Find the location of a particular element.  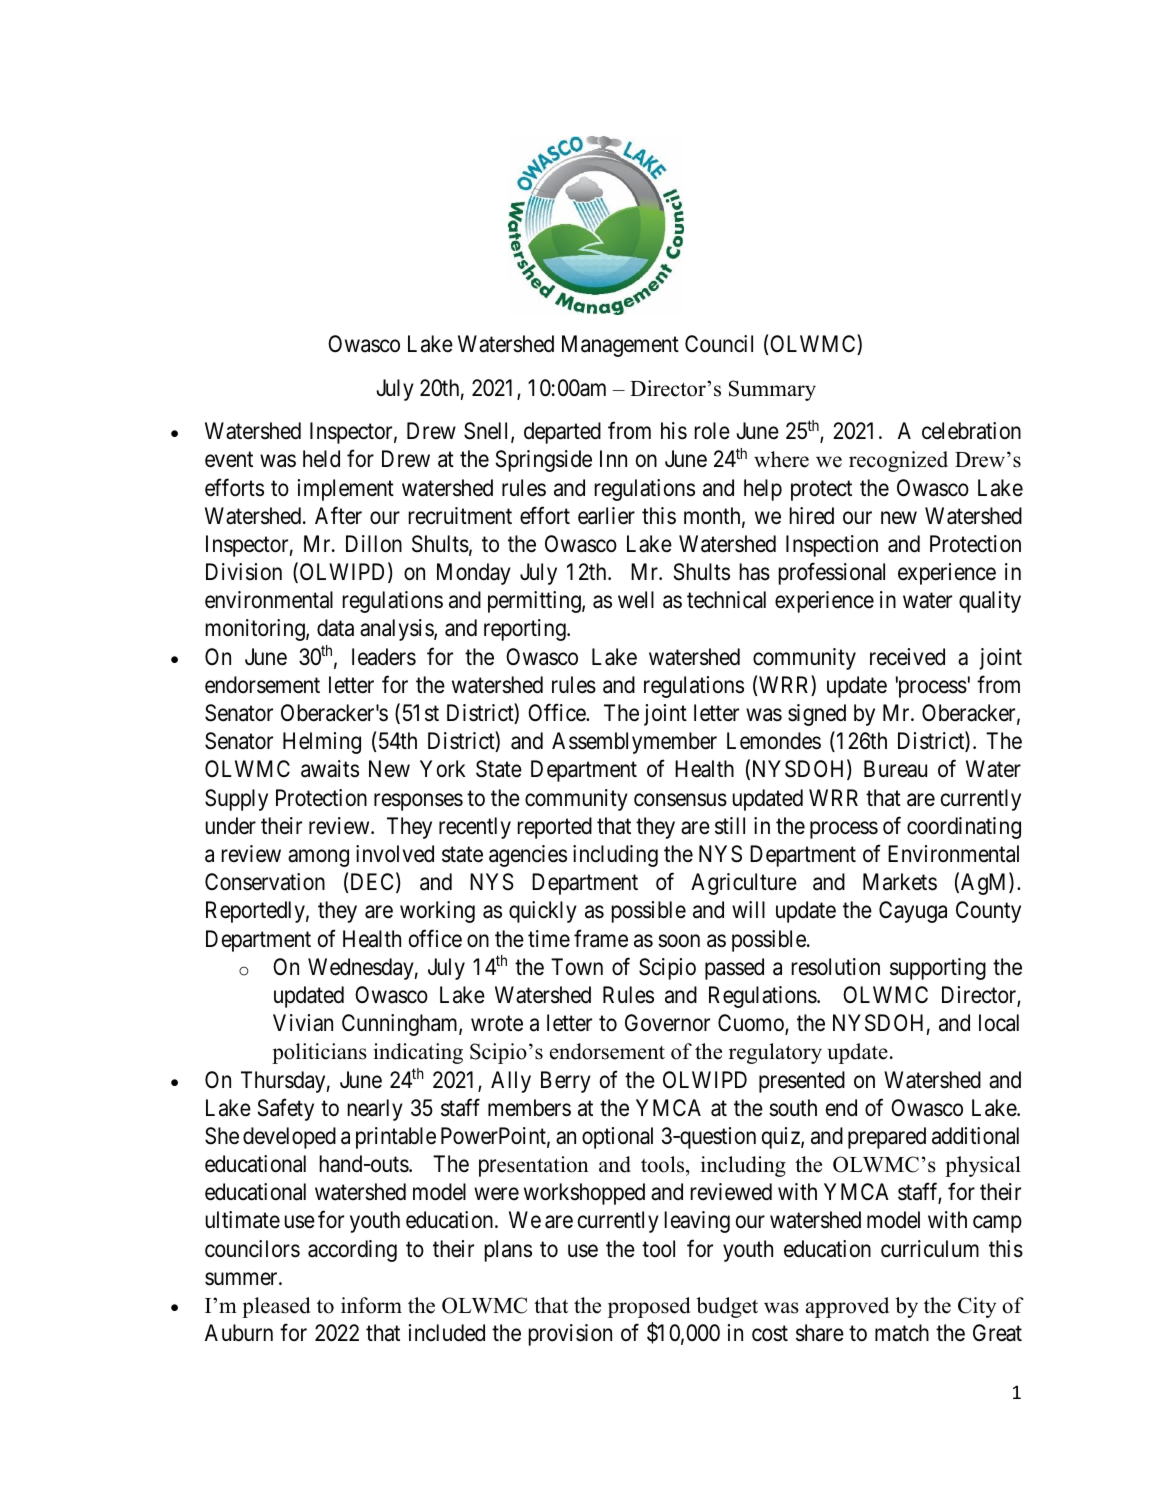

pleased is located at coordinates (276, 1307).
